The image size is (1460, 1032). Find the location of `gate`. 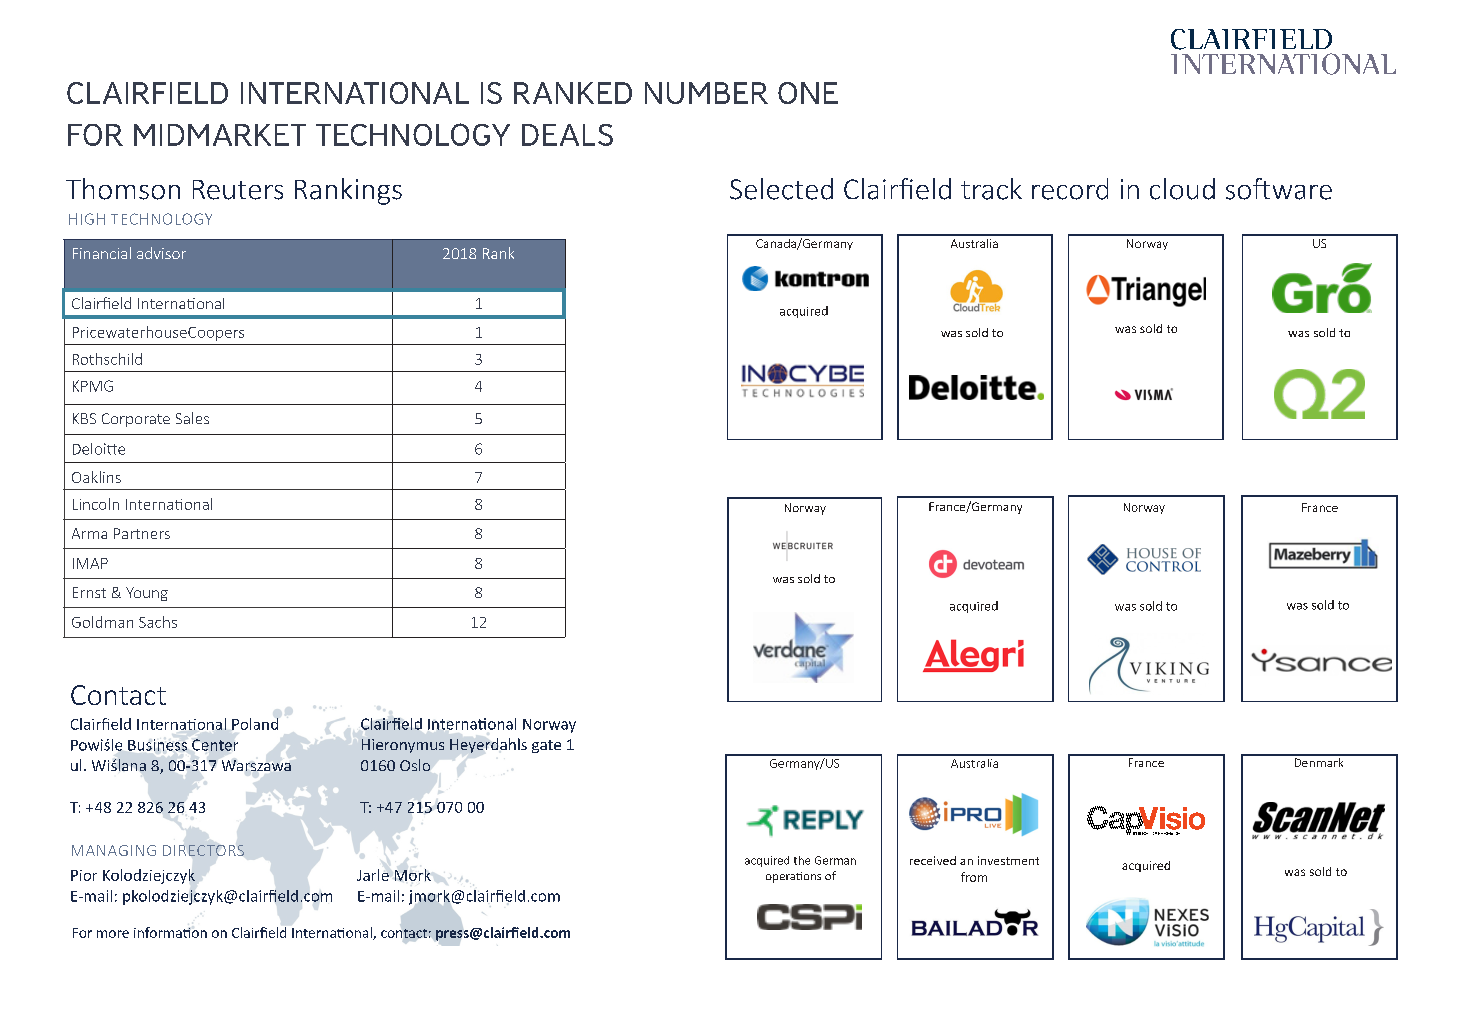

gate is located at coordinates (546, 746).
